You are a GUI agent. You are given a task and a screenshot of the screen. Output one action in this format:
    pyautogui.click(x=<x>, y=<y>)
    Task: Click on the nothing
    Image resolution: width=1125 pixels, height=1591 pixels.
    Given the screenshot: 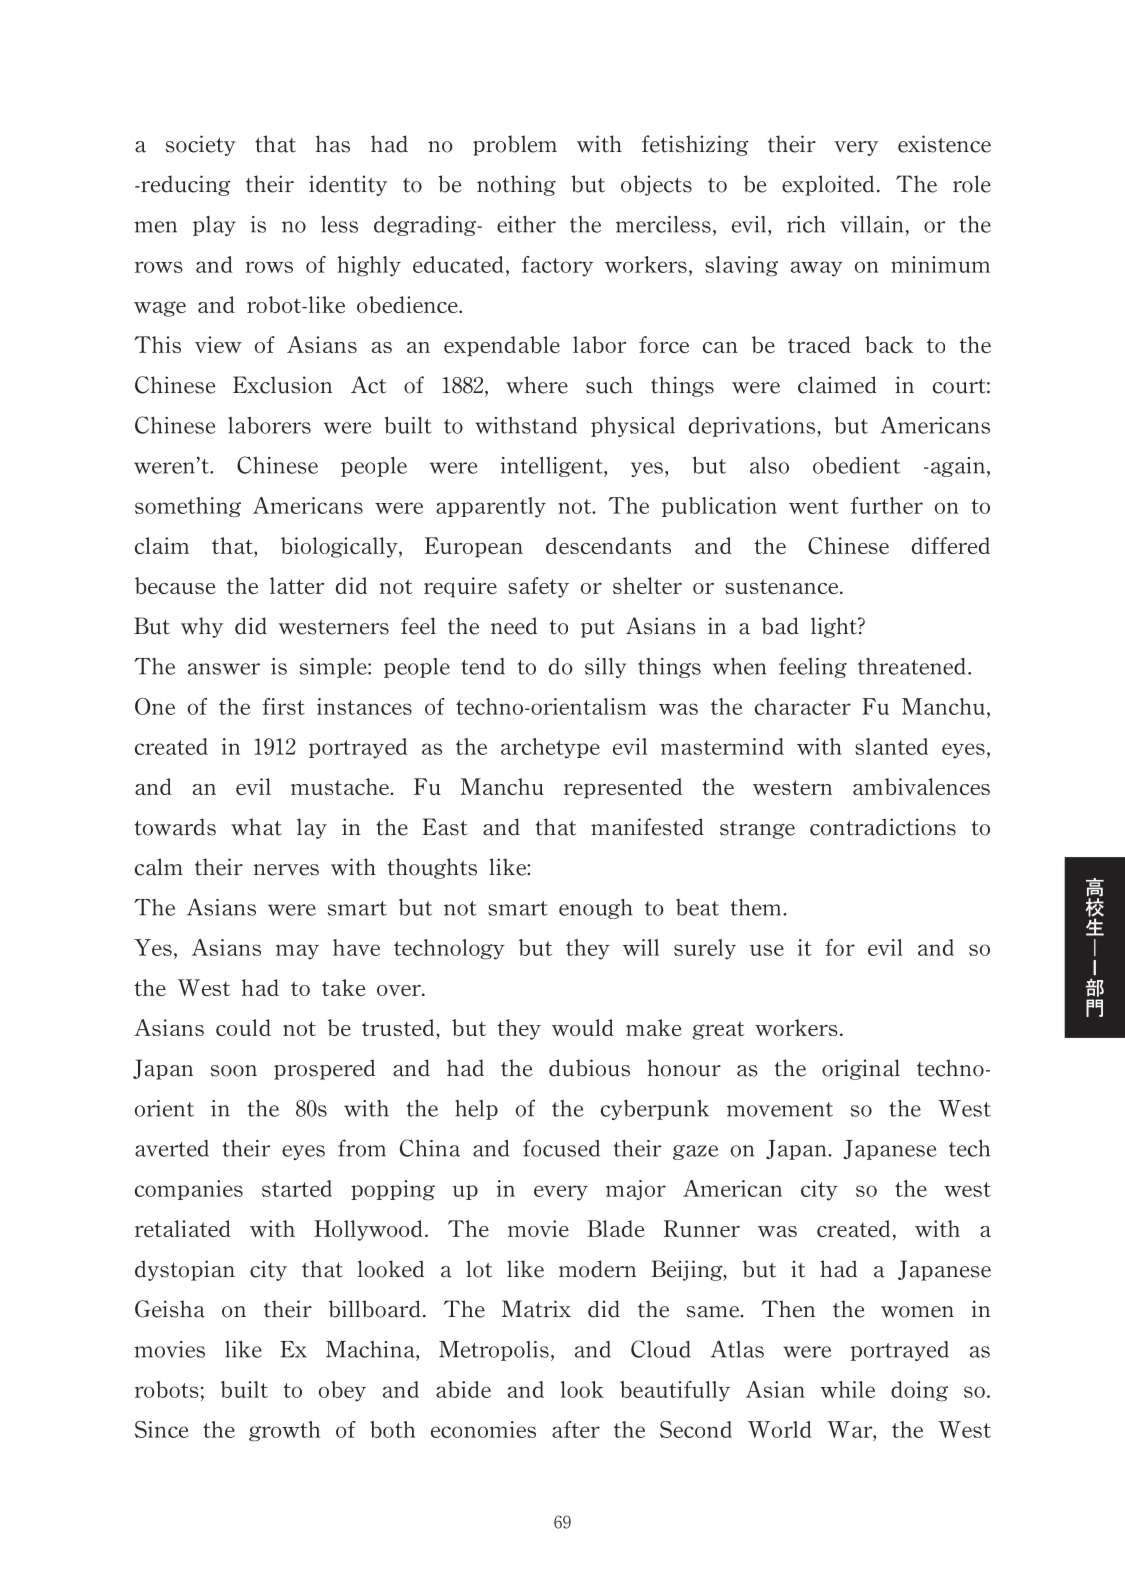 What is the action you would take?
    pyautogui.click(x=516, y=185)
